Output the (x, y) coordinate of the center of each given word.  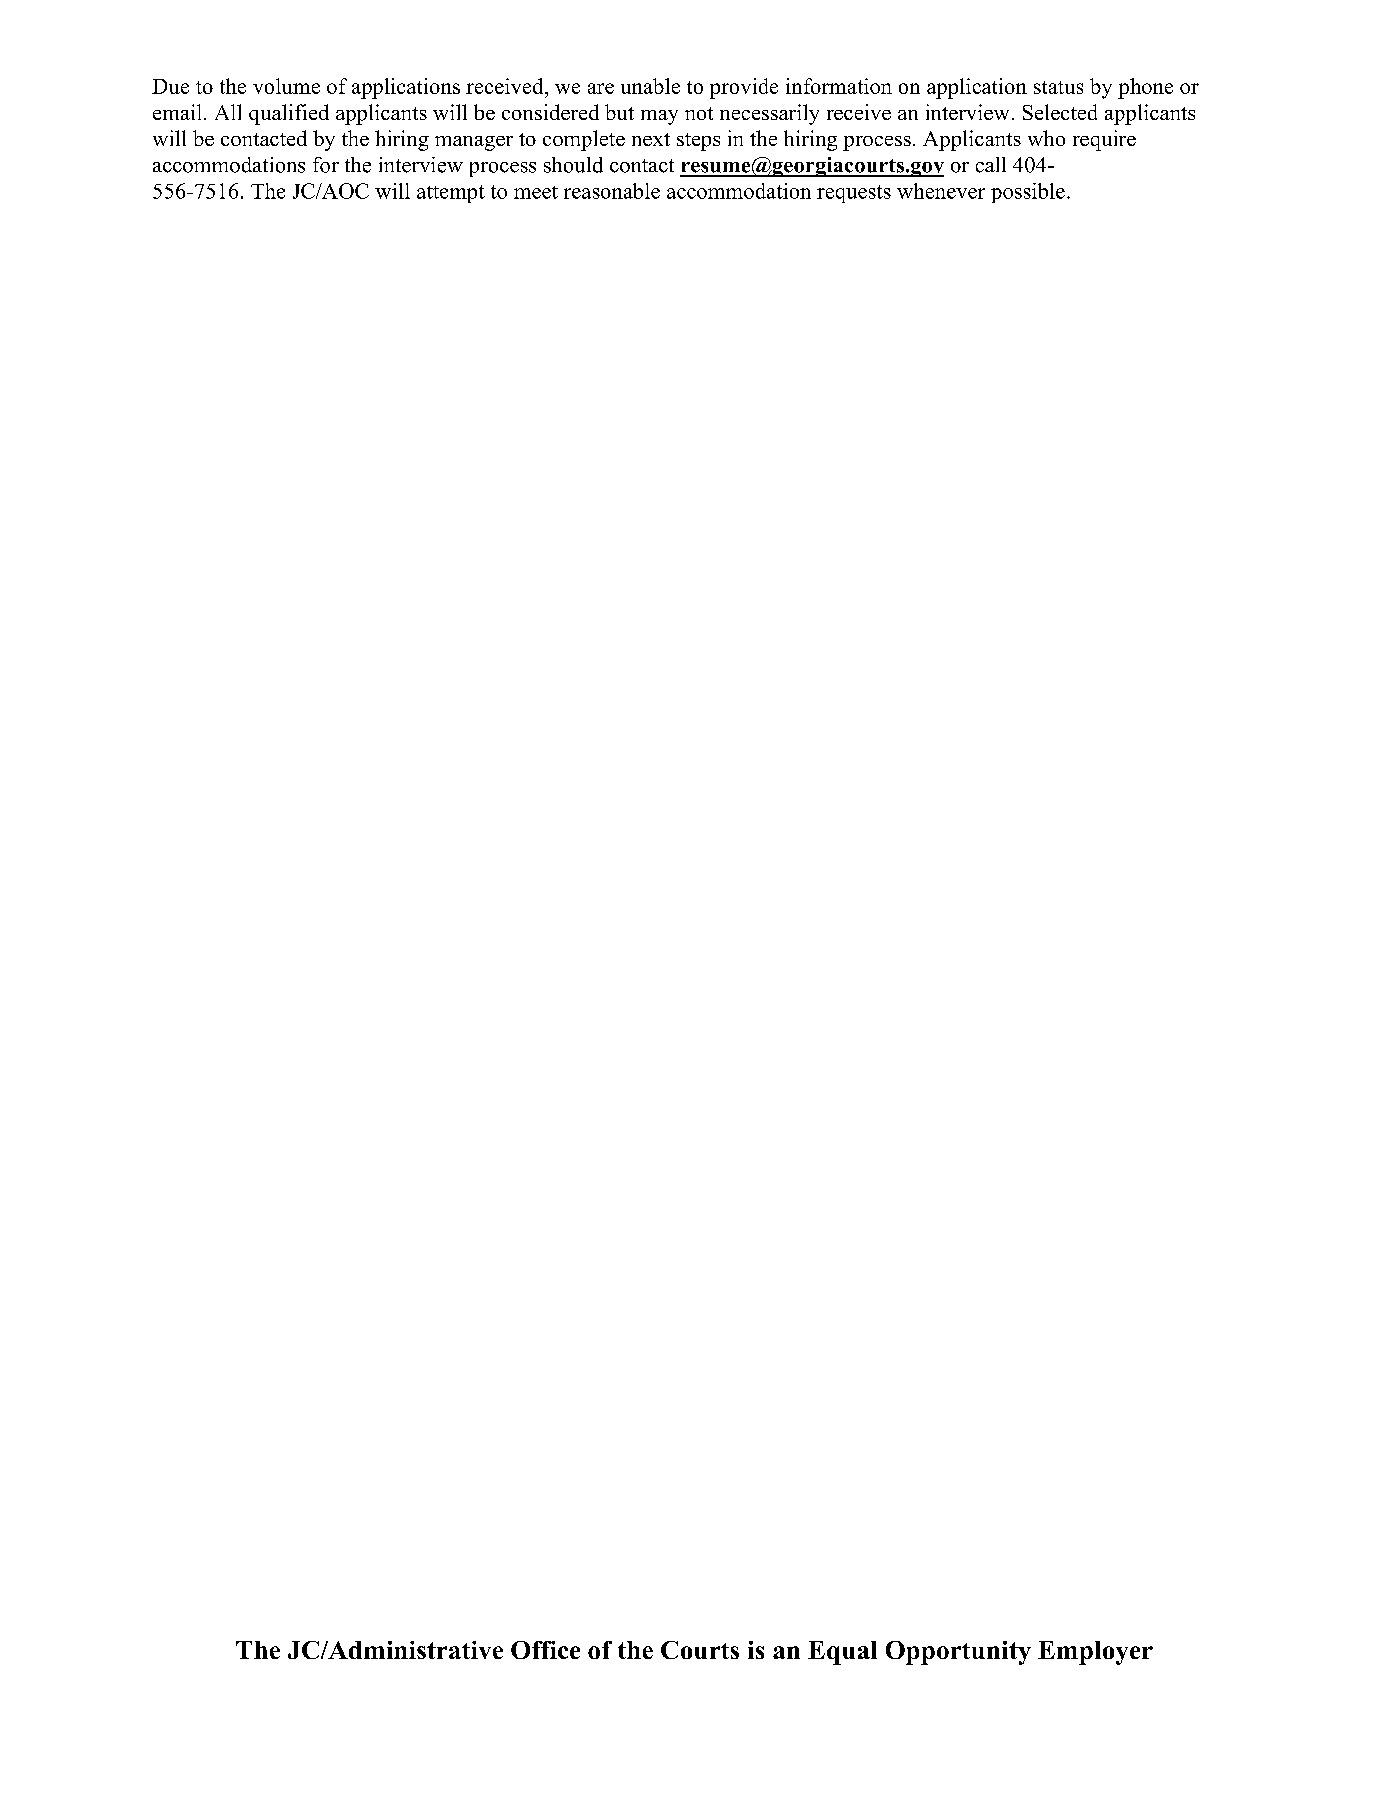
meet (536, 192)
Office (545, 1650)
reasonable (612, 191)
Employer (1095, 1653)
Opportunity (958, 1653)
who (1046, 138)
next (651, 139)
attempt (451, 194)
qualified (289, 114)
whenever (941, 191)
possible (1028, 193)
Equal (842, 1653)
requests (854, 194)
